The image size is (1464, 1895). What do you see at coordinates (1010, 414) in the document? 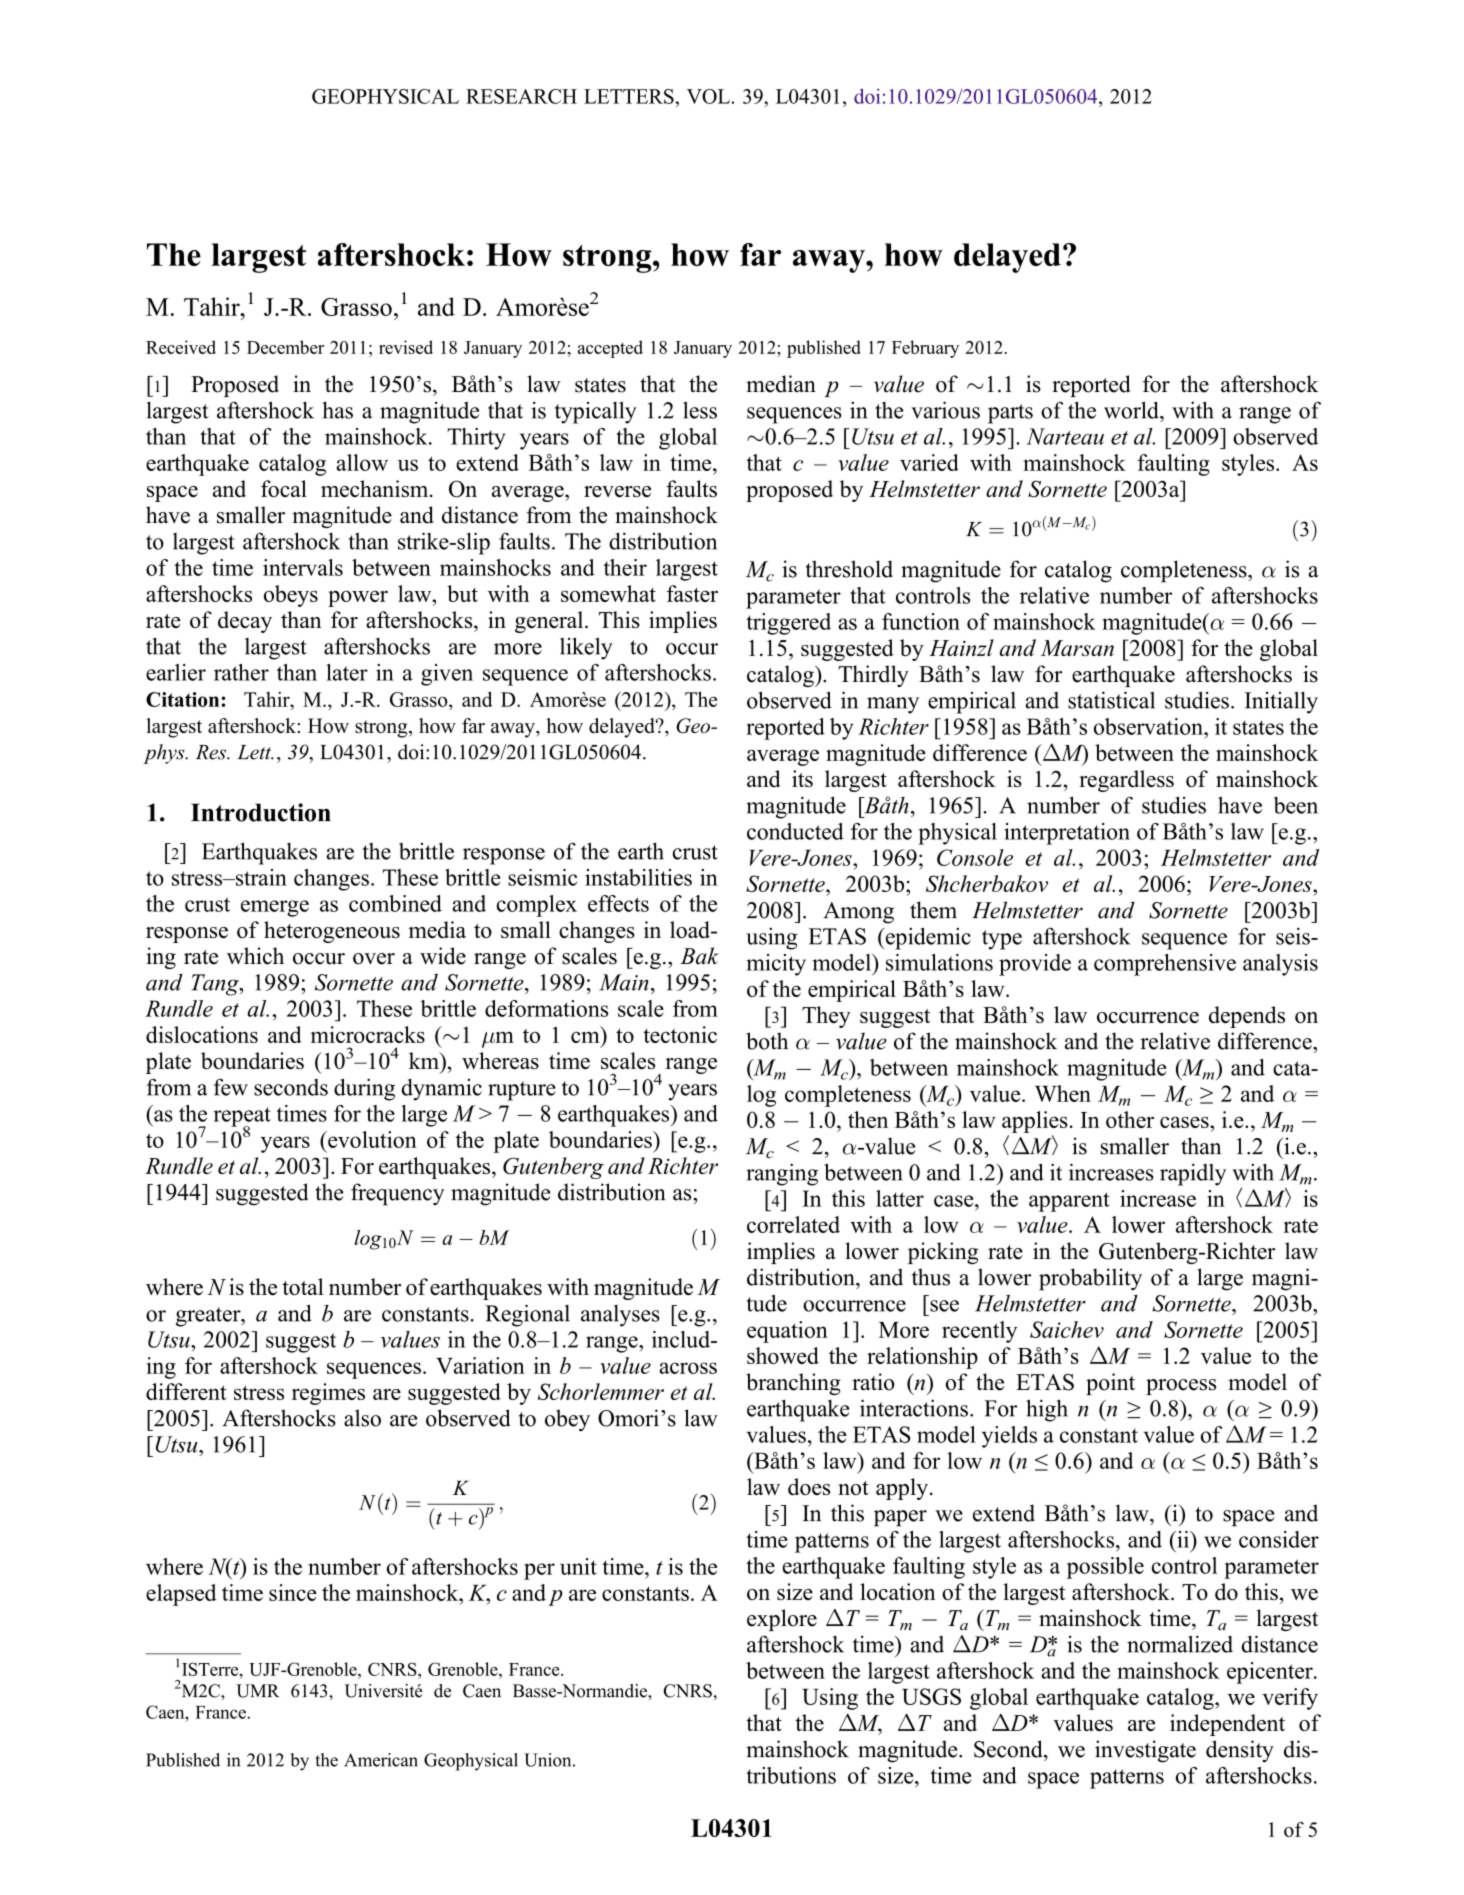
I see `parts` at bounding box center [1010, 414].
